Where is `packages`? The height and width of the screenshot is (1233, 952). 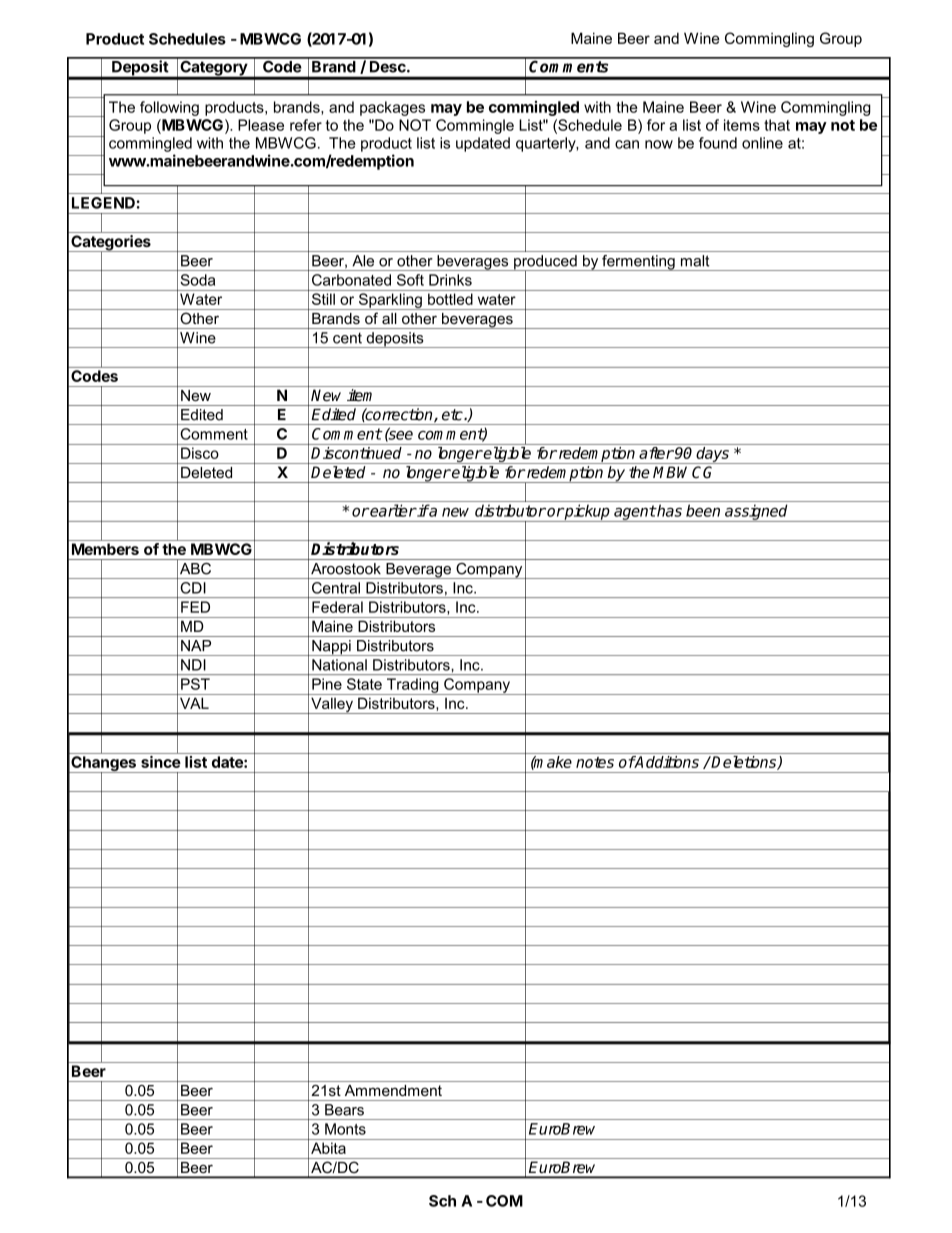
packages is located at coordinates (392, 108).
